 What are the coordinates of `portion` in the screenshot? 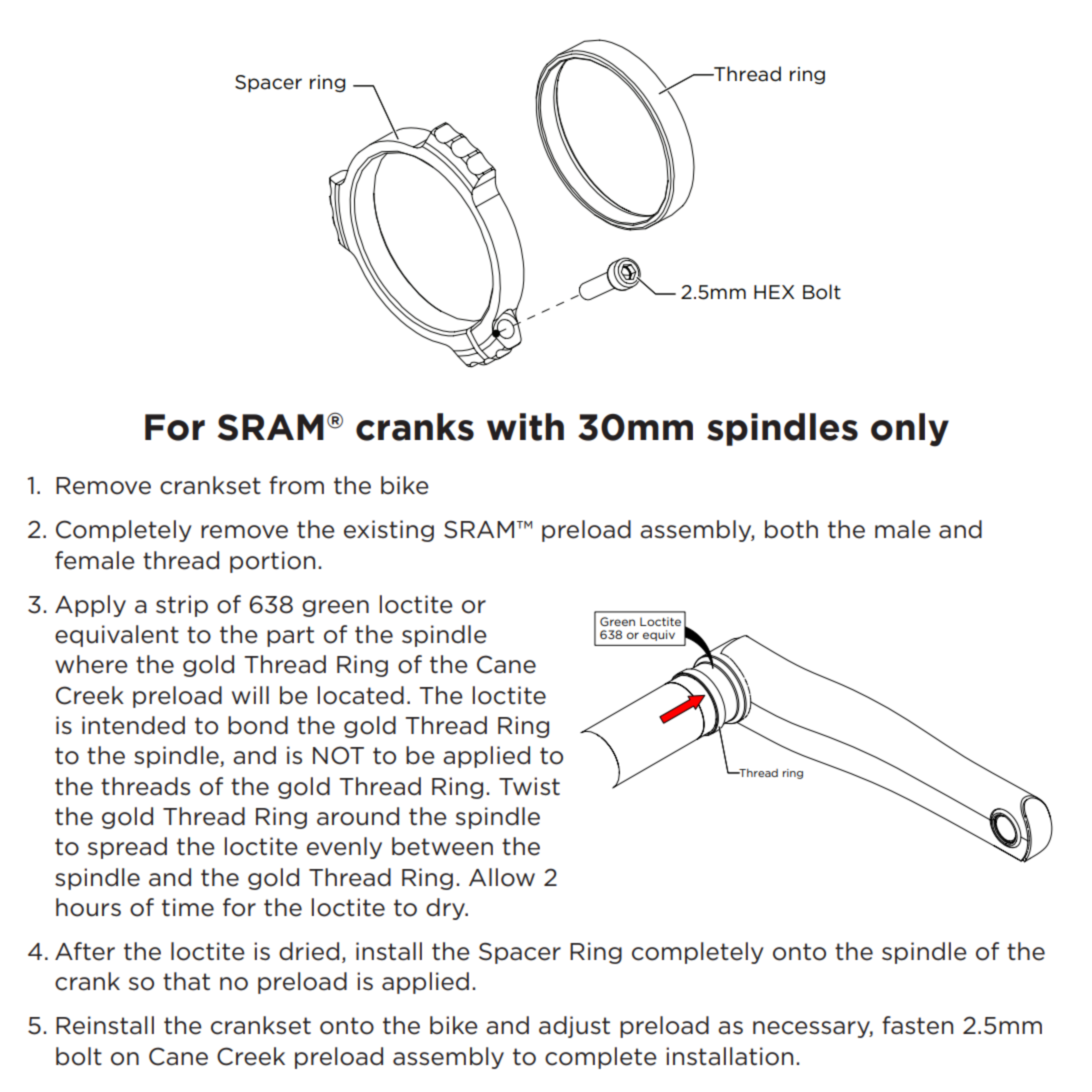 It's located at (272, 562).
